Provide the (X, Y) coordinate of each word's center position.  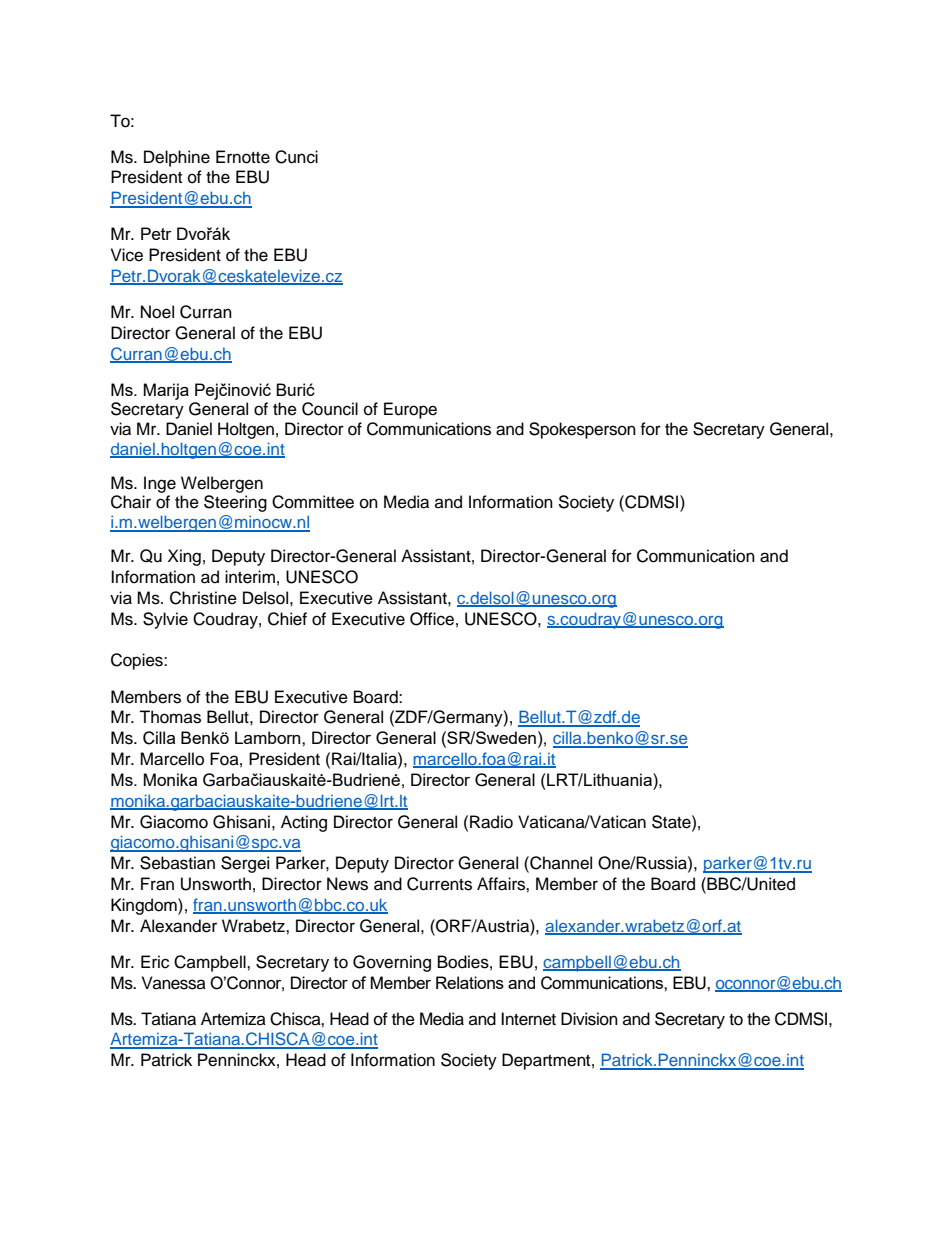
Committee (313, 502)
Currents (439, 884)
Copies (138, 661)
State (672, 822)
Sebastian (177, 863)
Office (432, 619)
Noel (157, 312)
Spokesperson (582, 430)
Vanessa (174, 983)
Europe (410, 410)
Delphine (177, 158)
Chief (287, 619)
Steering (235, 503)
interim (250, 577)
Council (330, 409)
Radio (491, 822)
